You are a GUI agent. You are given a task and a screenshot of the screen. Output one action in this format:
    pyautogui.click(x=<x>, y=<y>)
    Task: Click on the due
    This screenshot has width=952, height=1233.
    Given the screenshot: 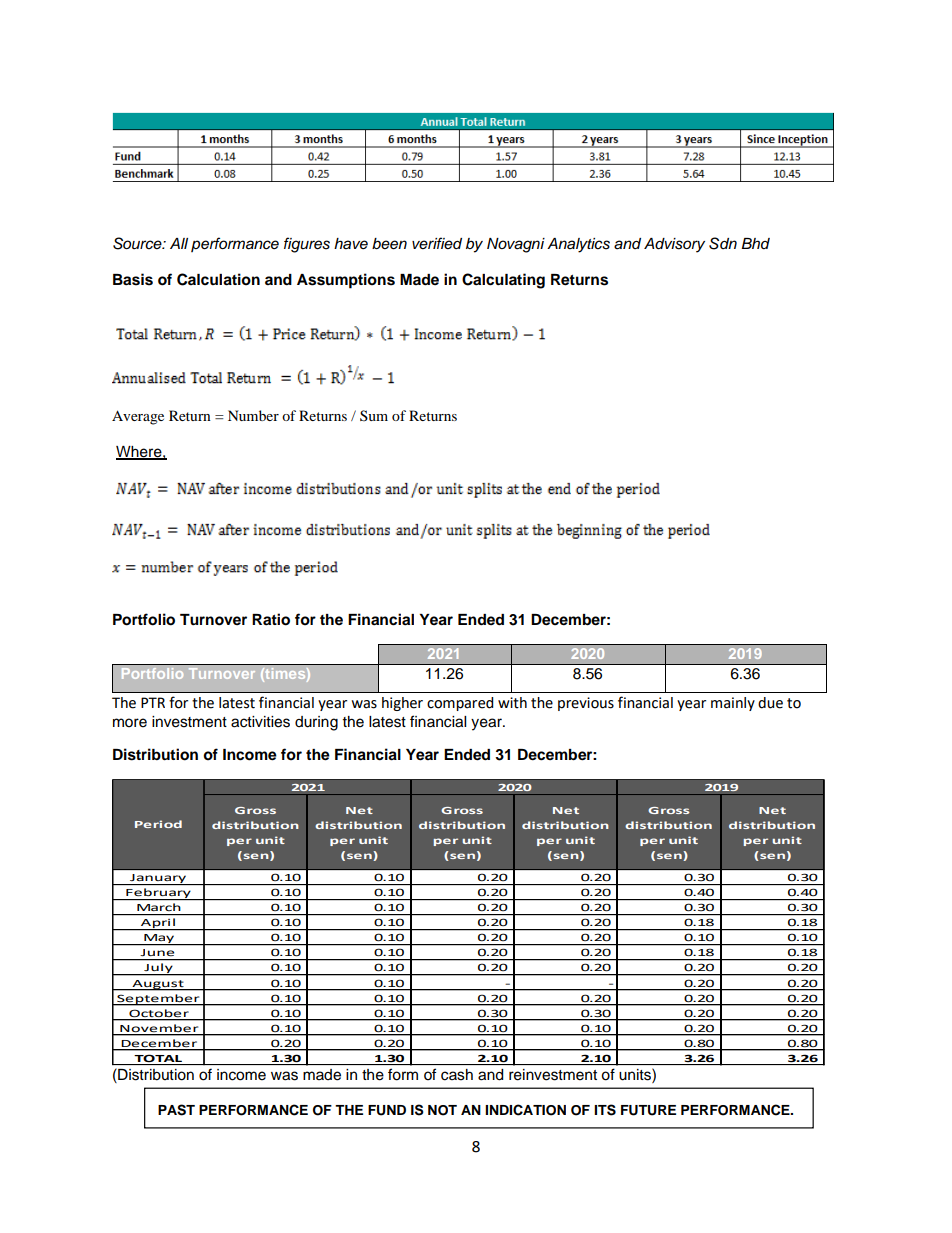 What is the action you would take?
    pyautogui.click(x=770, y=703)
